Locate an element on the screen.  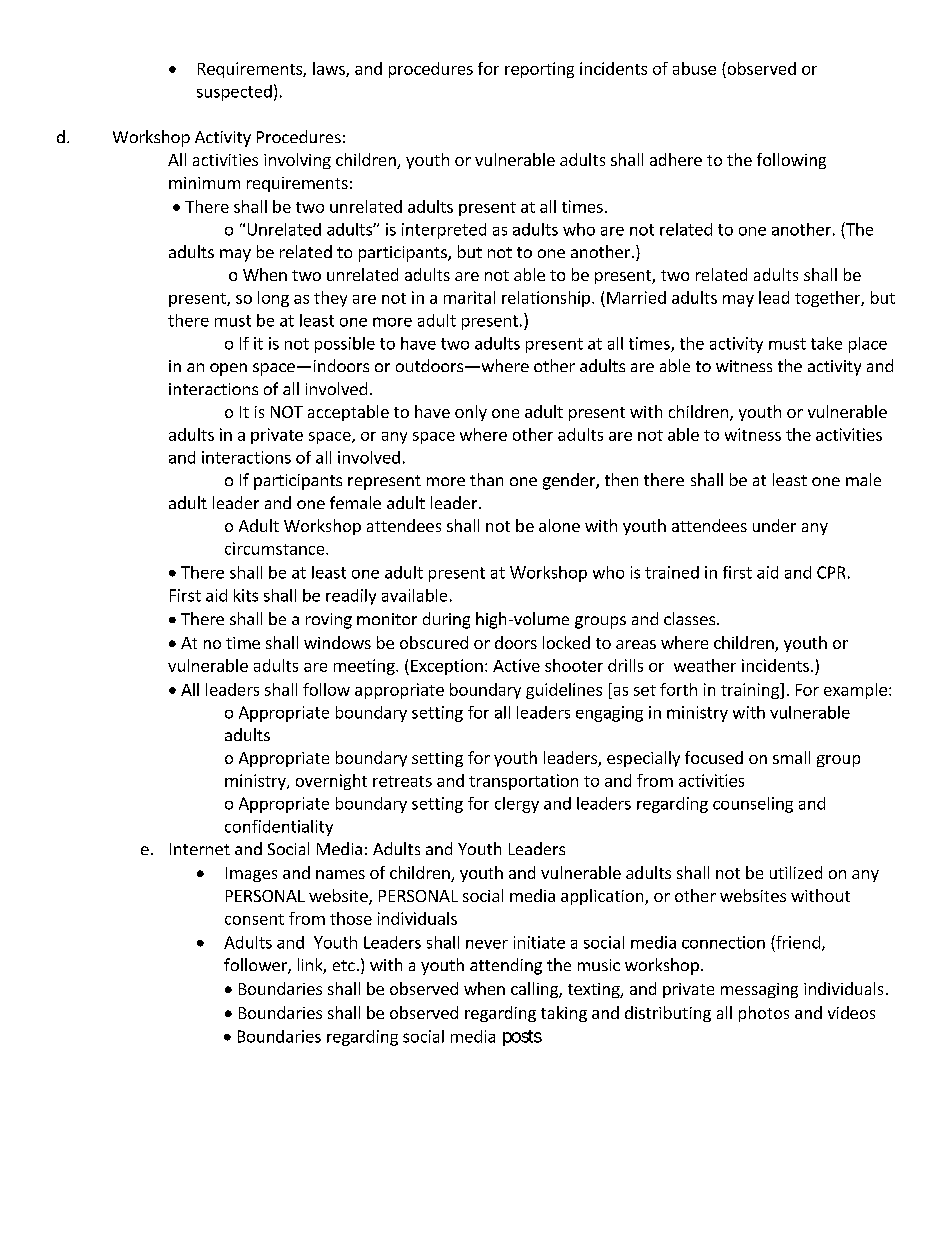
reporting is located at coordinates (539, 70).
